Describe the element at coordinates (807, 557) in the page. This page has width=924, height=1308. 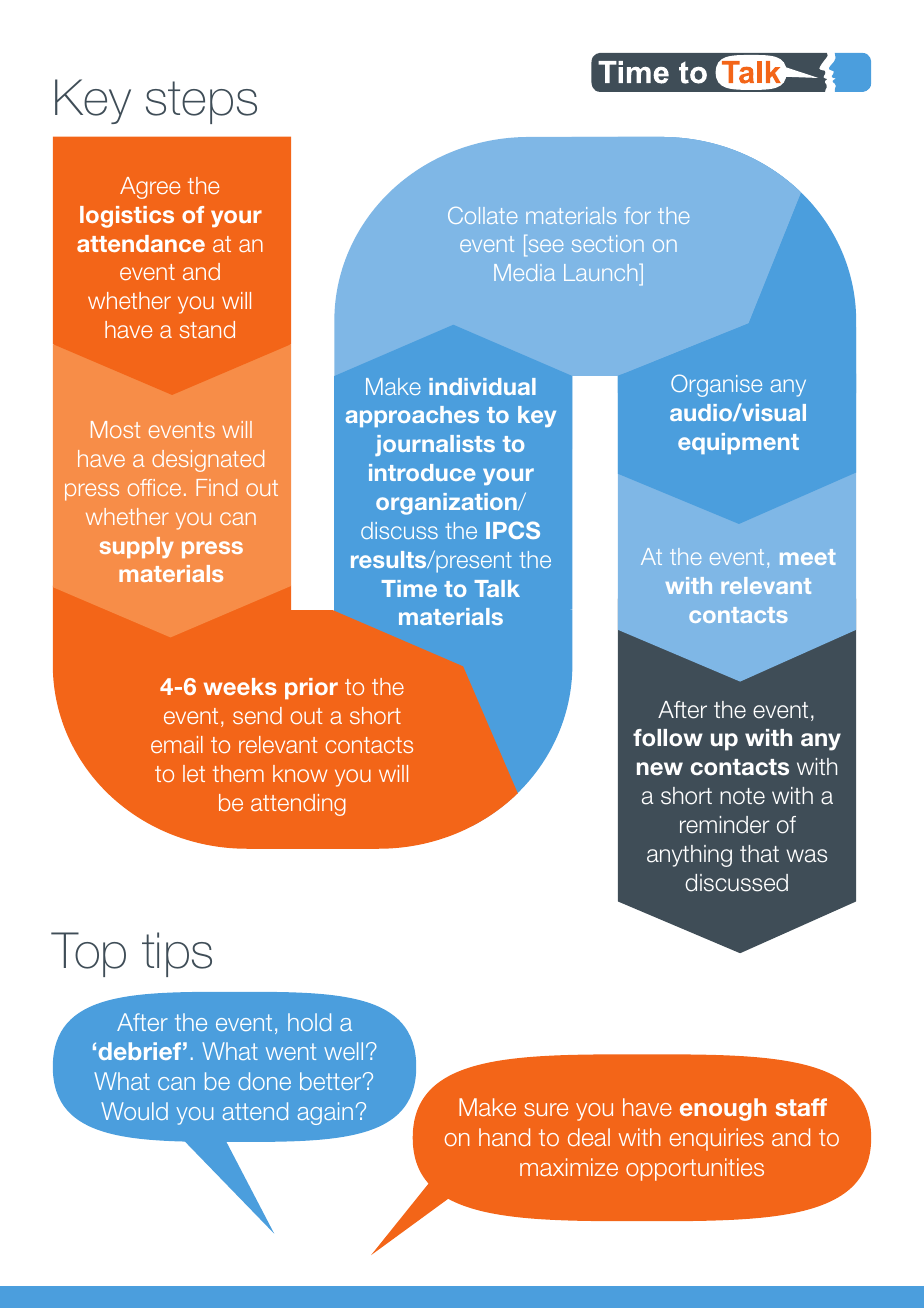
I see `meet` at that location.
